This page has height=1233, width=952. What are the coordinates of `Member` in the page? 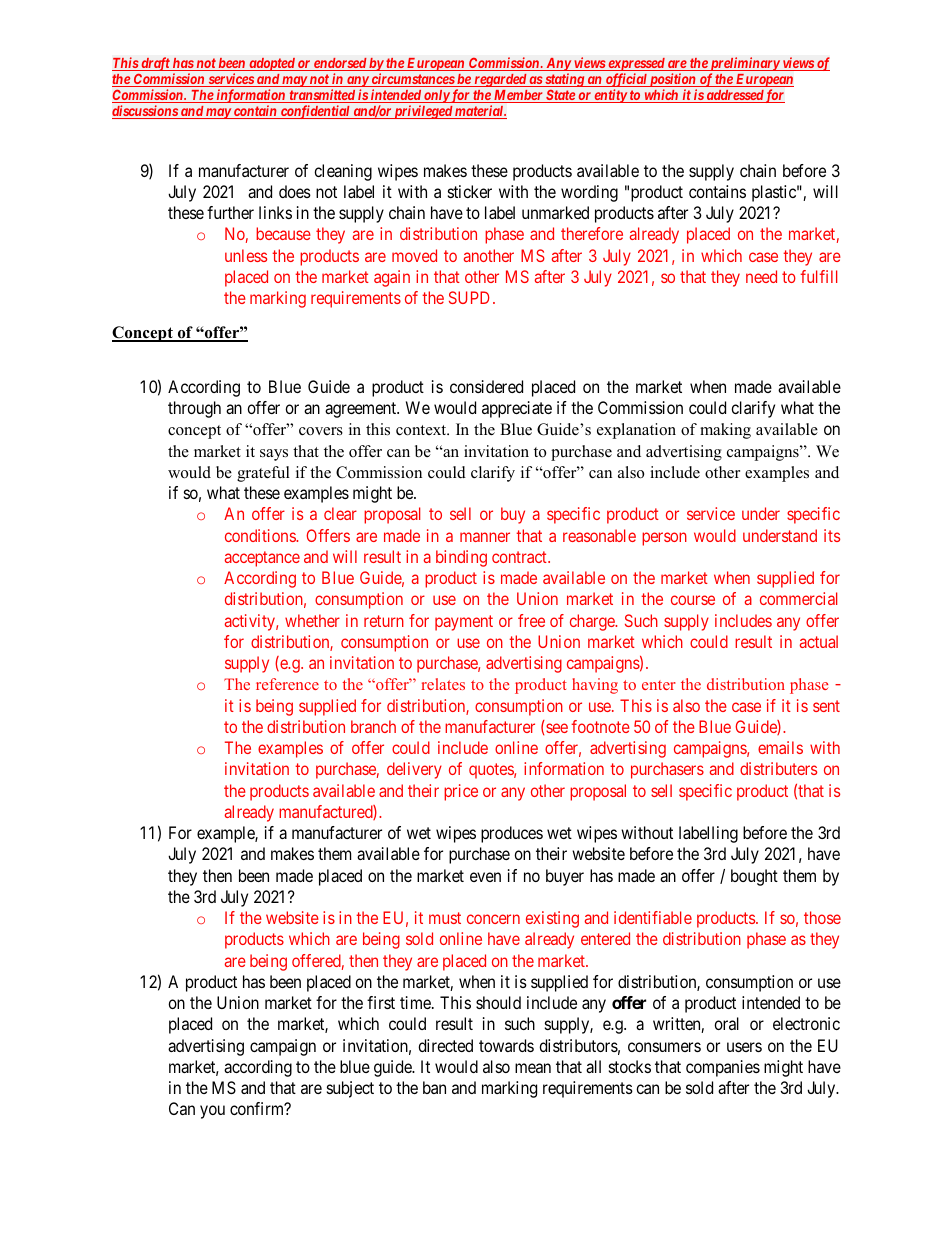 It's located at (518, 96).
